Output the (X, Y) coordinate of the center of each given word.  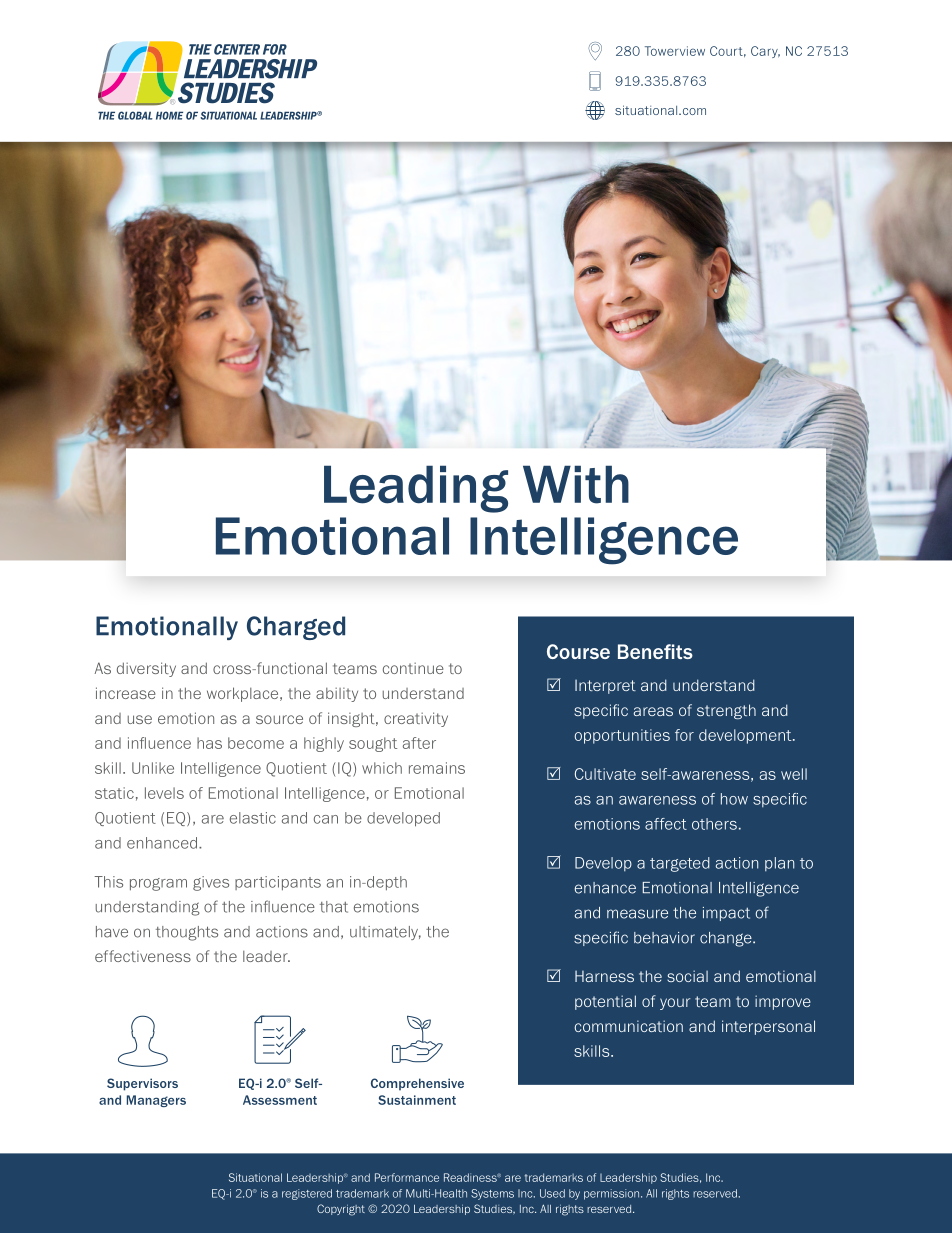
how (734, 799)
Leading (416, 489)
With (576, 484)
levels (164, 793)
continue (413, 668)
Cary (765, 52)
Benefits (655, 651)
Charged (296, 628)
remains (437, 768)
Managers (156, 1101)
